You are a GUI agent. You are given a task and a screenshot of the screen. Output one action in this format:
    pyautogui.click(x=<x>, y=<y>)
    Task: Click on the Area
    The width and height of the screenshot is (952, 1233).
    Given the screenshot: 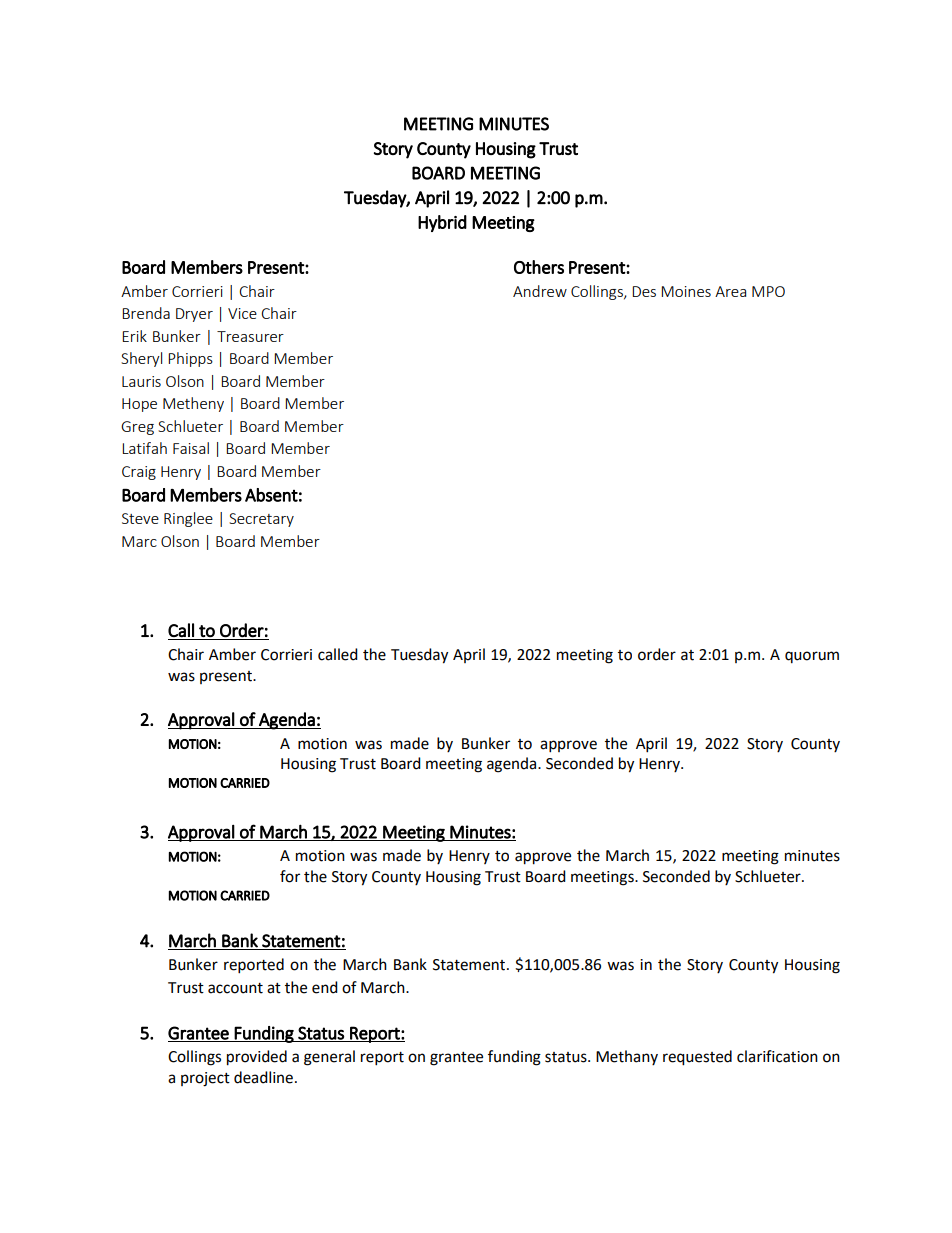 What is the action you would take?
    pyautogui.click(x=730, y=291)
